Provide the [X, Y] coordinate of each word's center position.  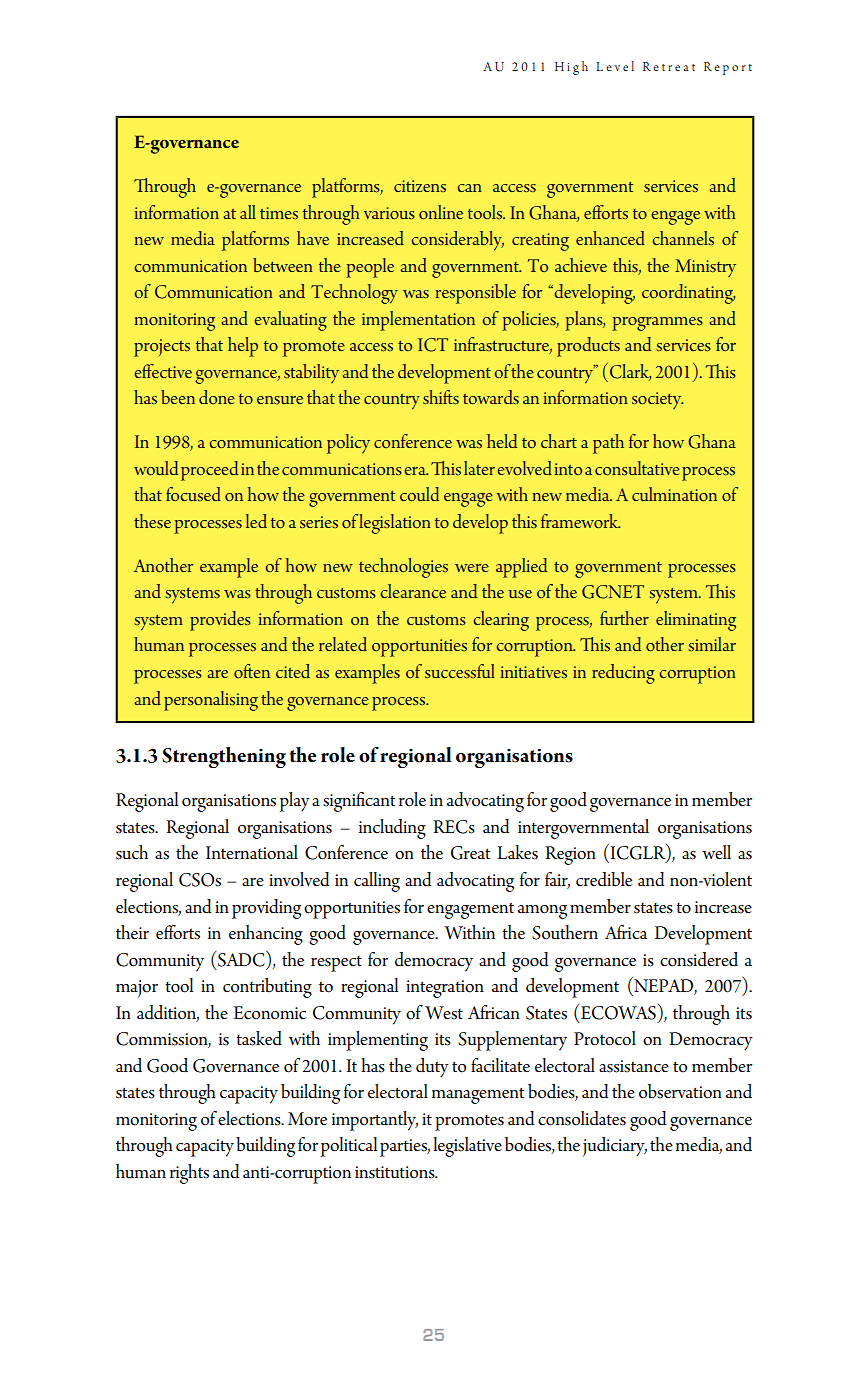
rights [189, 1174]
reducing [623, 674]
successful [460, 671]
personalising [211, 701]
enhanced [610, 238]
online [441, 212]
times [279, 213]
